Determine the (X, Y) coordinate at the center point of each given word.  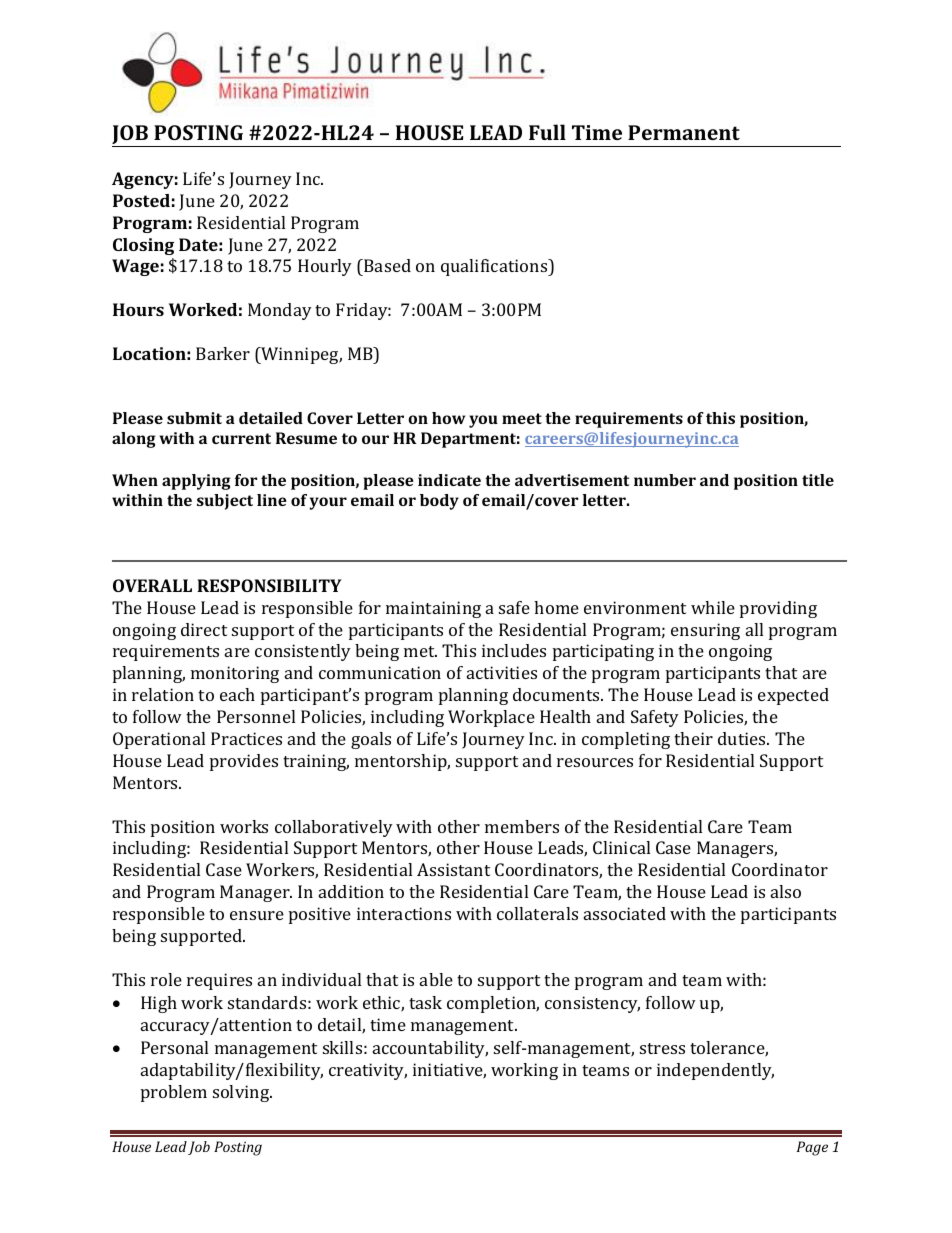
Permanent (684, 132)
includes (514, 650)
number (665, 480)
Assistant (453, 869)
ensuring (705, 631)
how (448, 418)
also (786, 891)
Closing (143, 246)
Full (547, 132)
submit (194, 418)
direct (204, 629)
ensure (257, 915)
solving (242, 1093)
